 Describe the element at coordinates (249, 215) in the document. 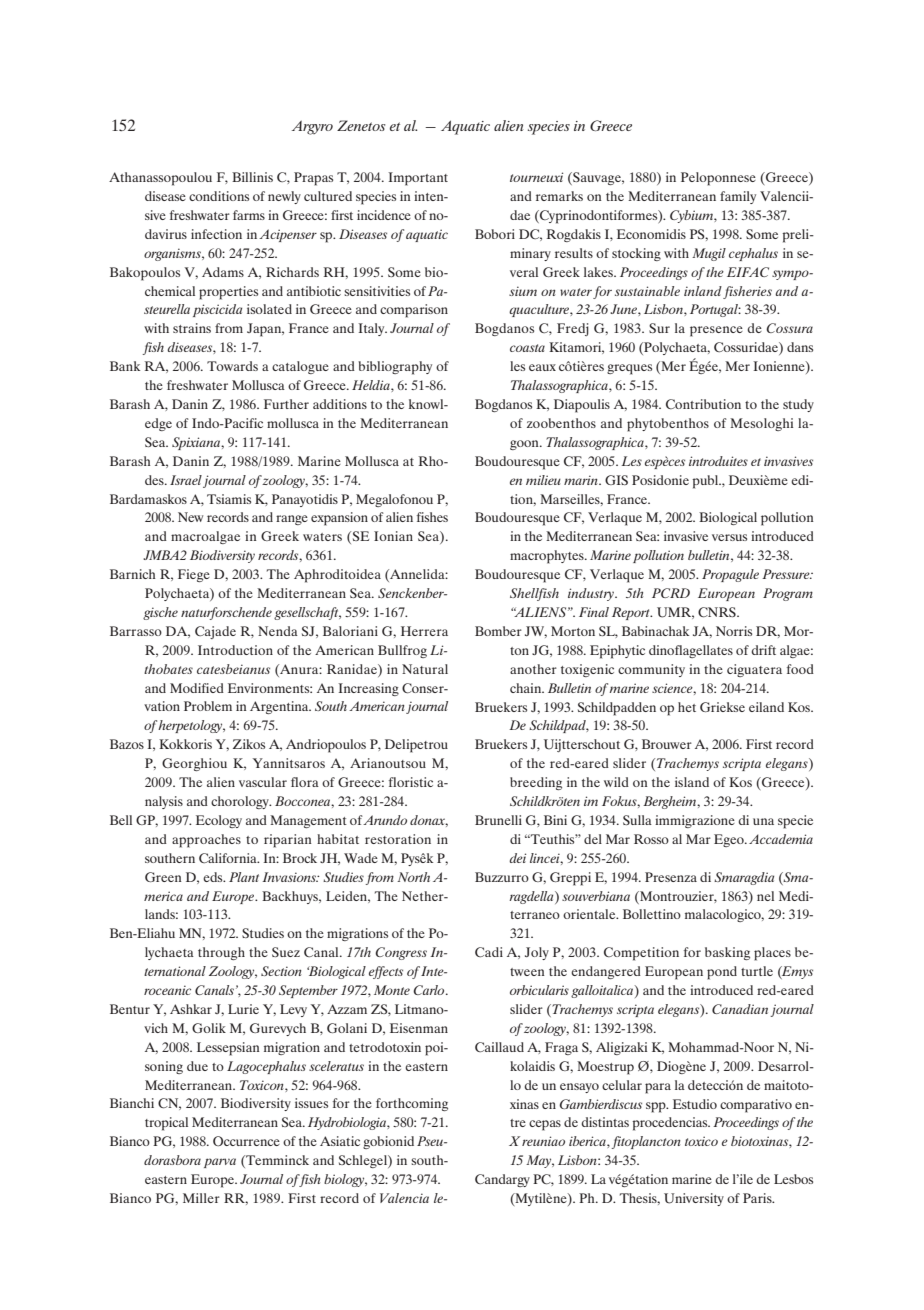

I see `farms` at that location.
